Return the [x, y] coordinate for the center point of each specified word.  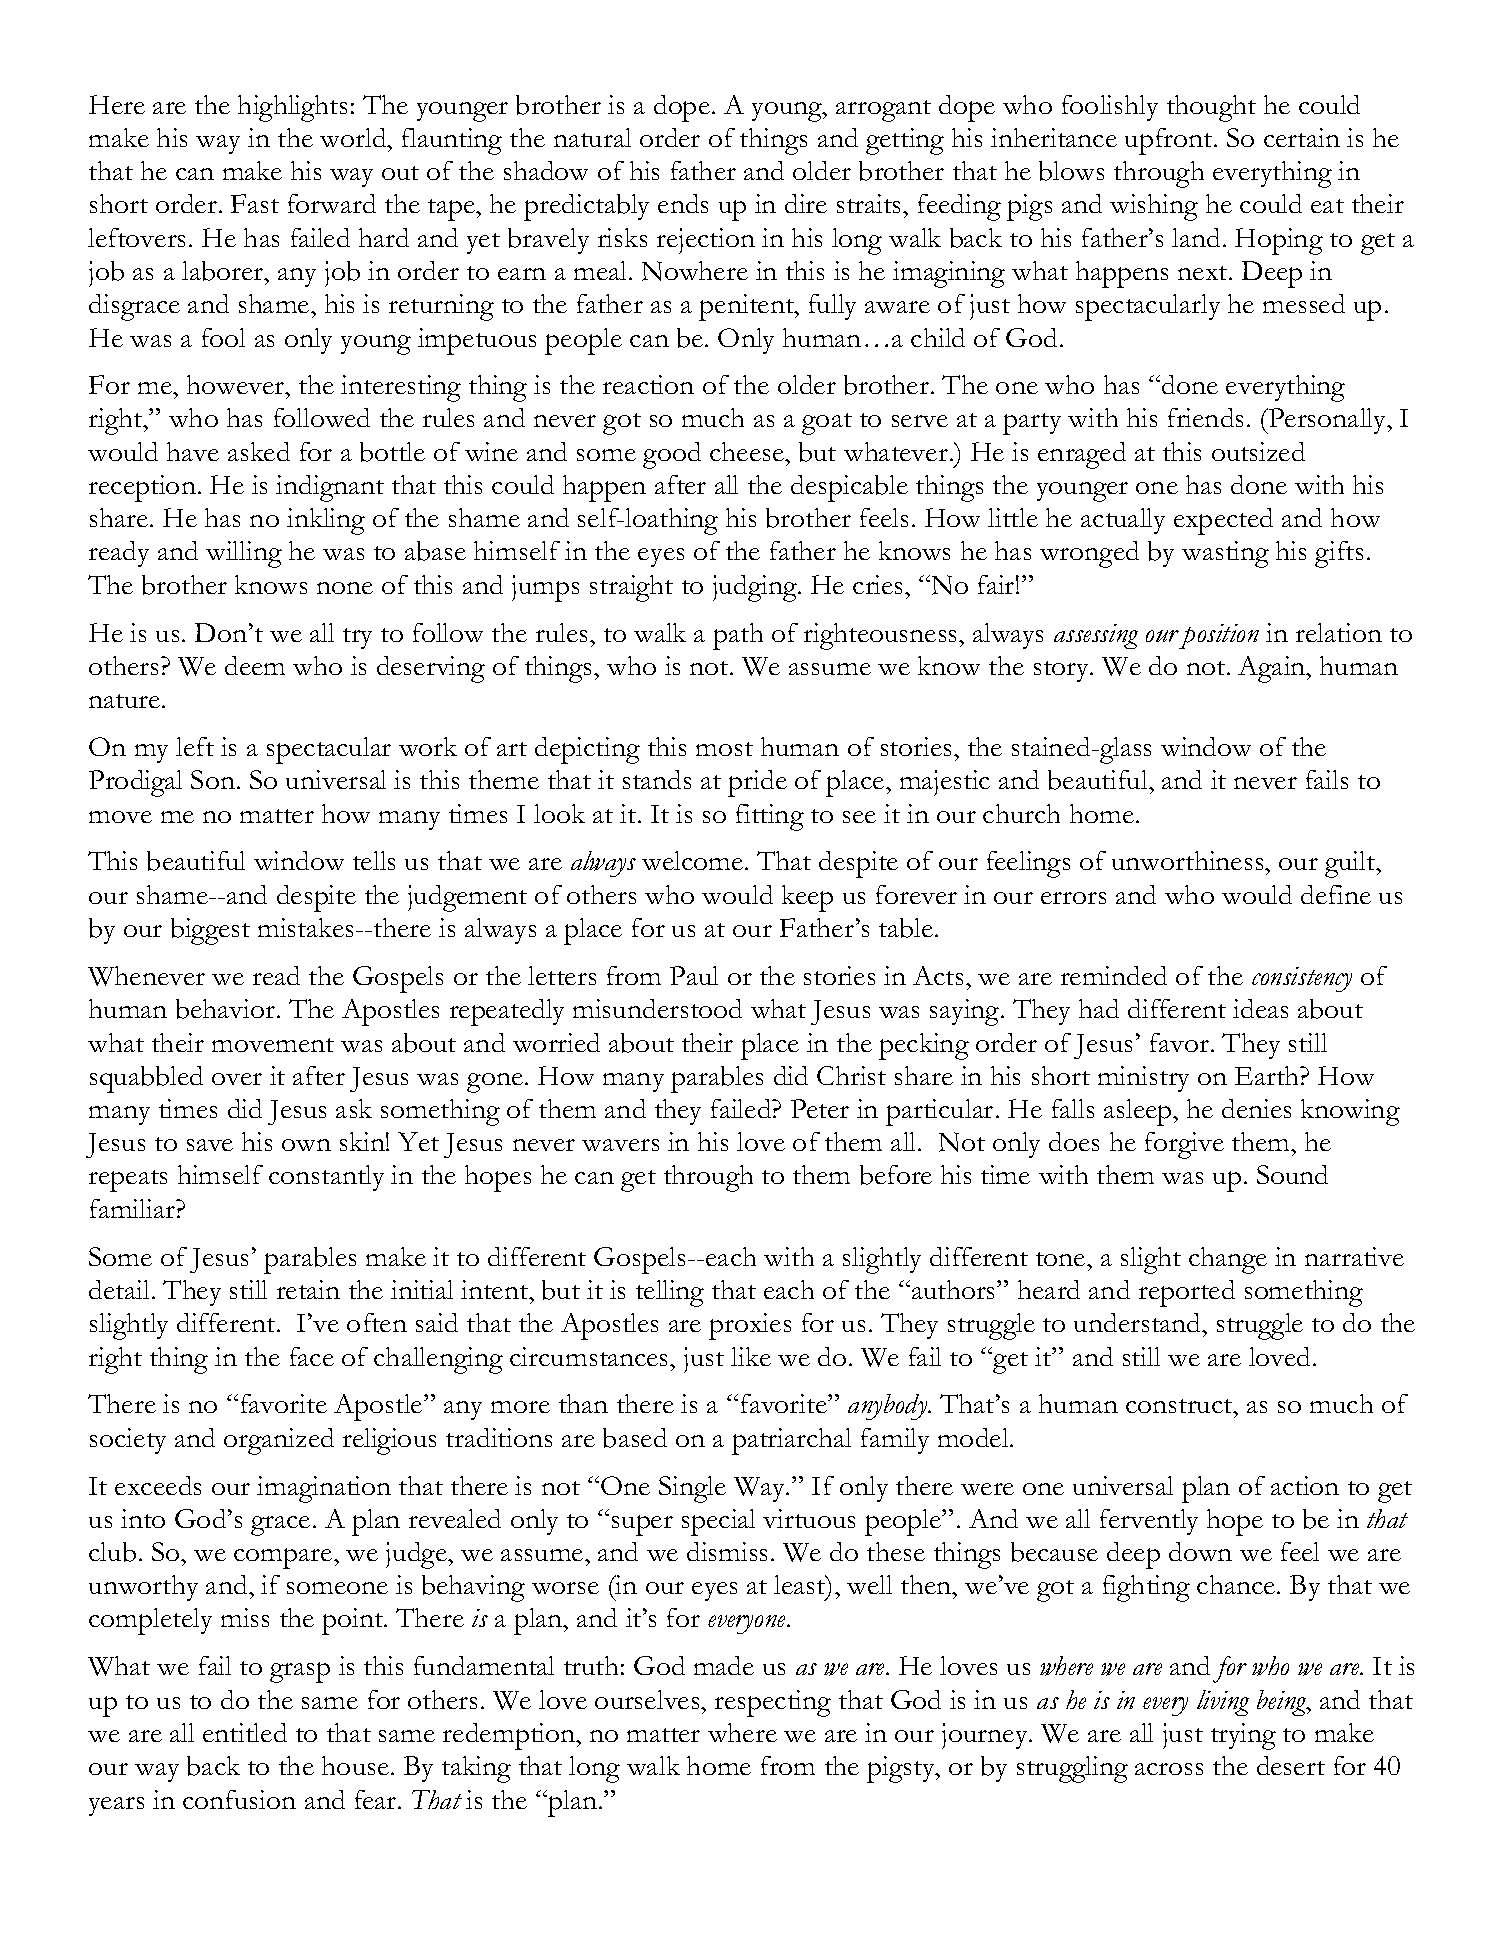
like [751, 1356]
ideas [1260, 1008]
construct [1180, 1406]
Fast [255, 203]
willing [244, 554]
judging [756, 588]
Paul [694, 975]
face [312, 1356]
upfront [1170, 141]
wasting [1225, 554]
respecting [773, 1703]
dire [806, 203]
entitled [245, 1732]
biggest [210, 931]
